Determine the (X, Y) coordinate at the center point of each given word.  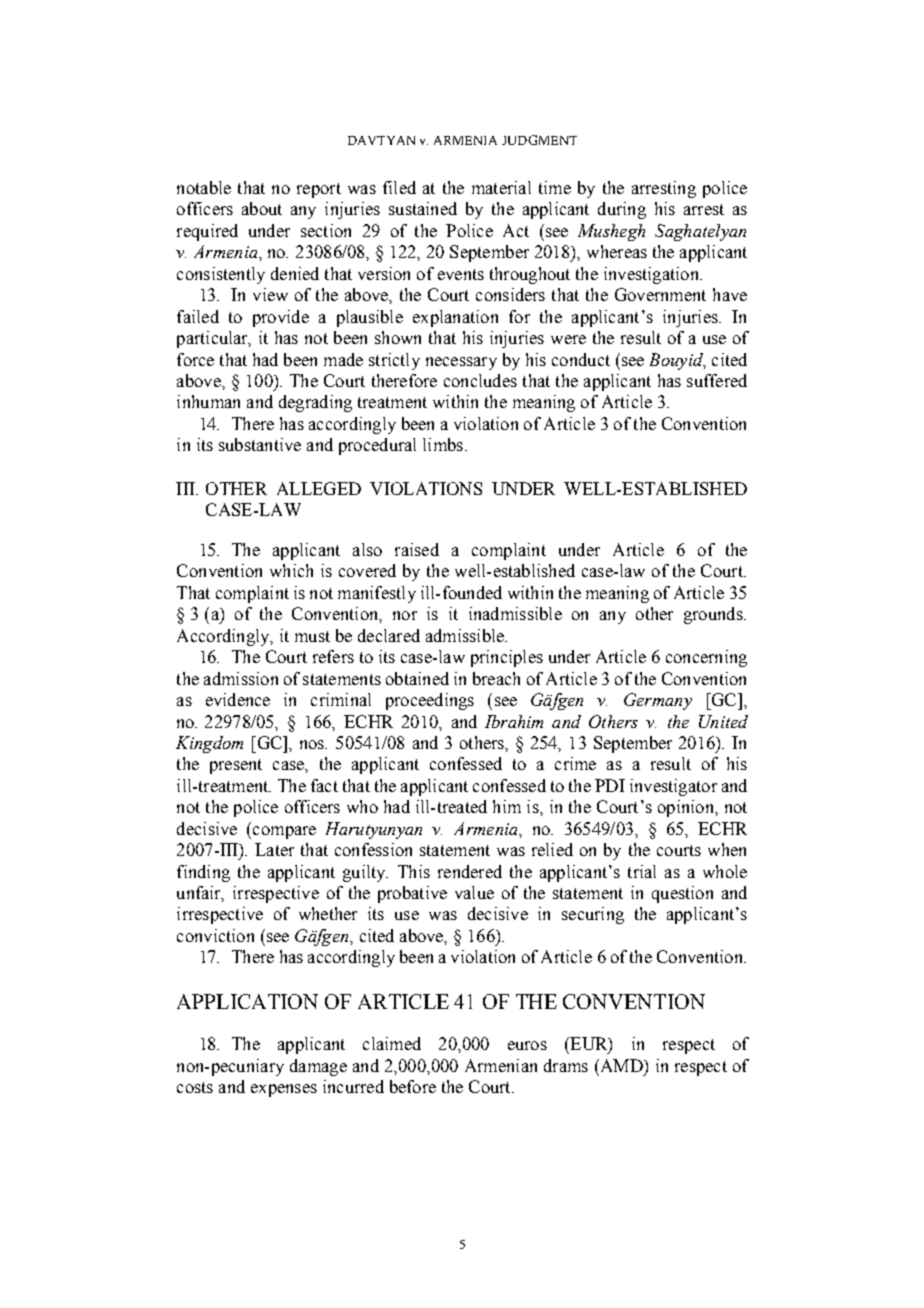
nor (405, 615)
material (501, 187)
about (262, 208)
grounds (714, 615)
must (312, 636)
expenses (284, 1090)
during (622, 210)
